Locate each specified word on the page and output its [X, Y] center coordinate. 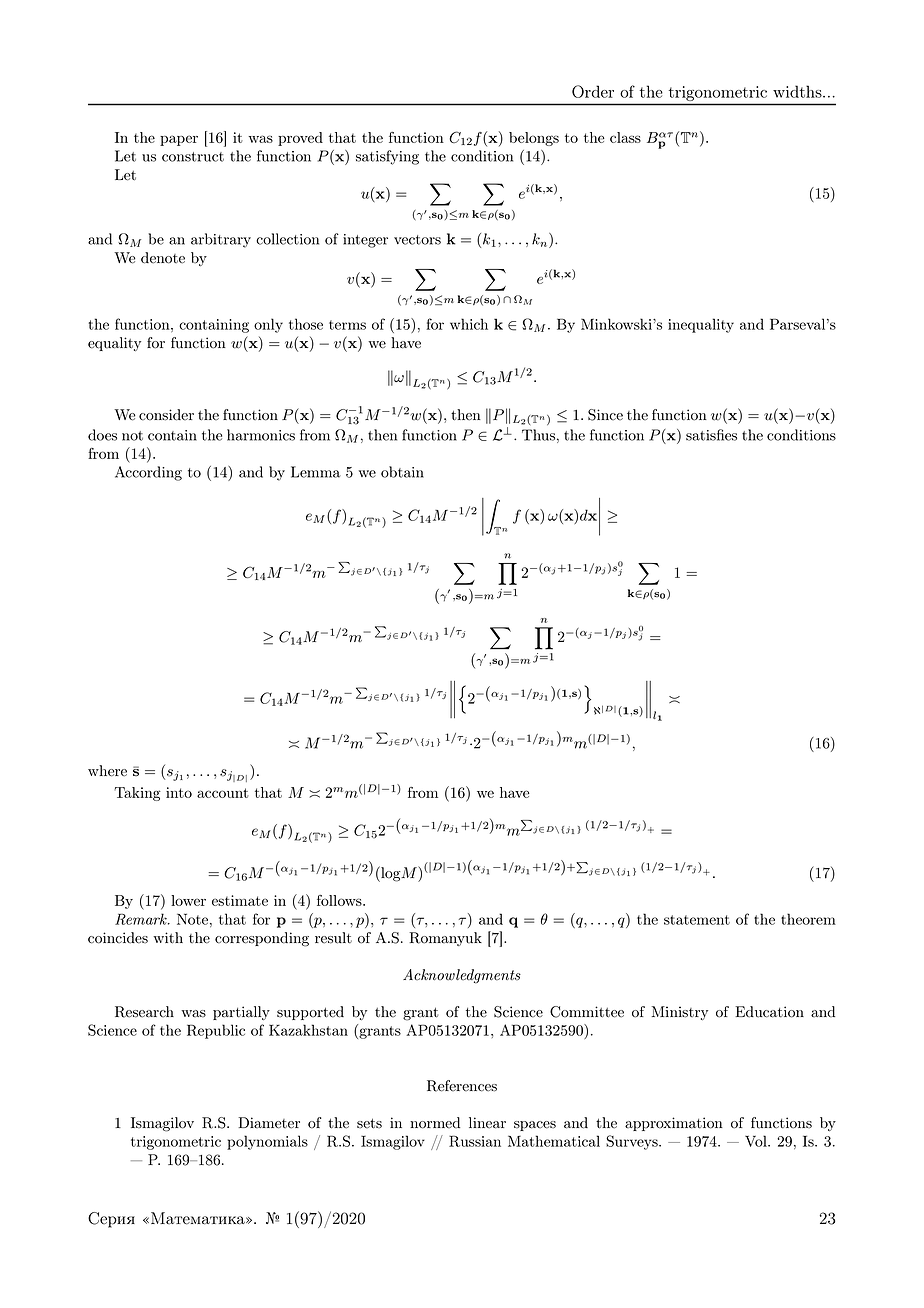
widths [798, 91]
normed [435, 1123]
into [179, 792]
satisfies [711, 435]
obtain [402, 472]
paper [179, 140]
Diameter [269, 1123]
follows [340, 900]
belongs [534, 139]
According [148, 473]
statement [697, 920]
